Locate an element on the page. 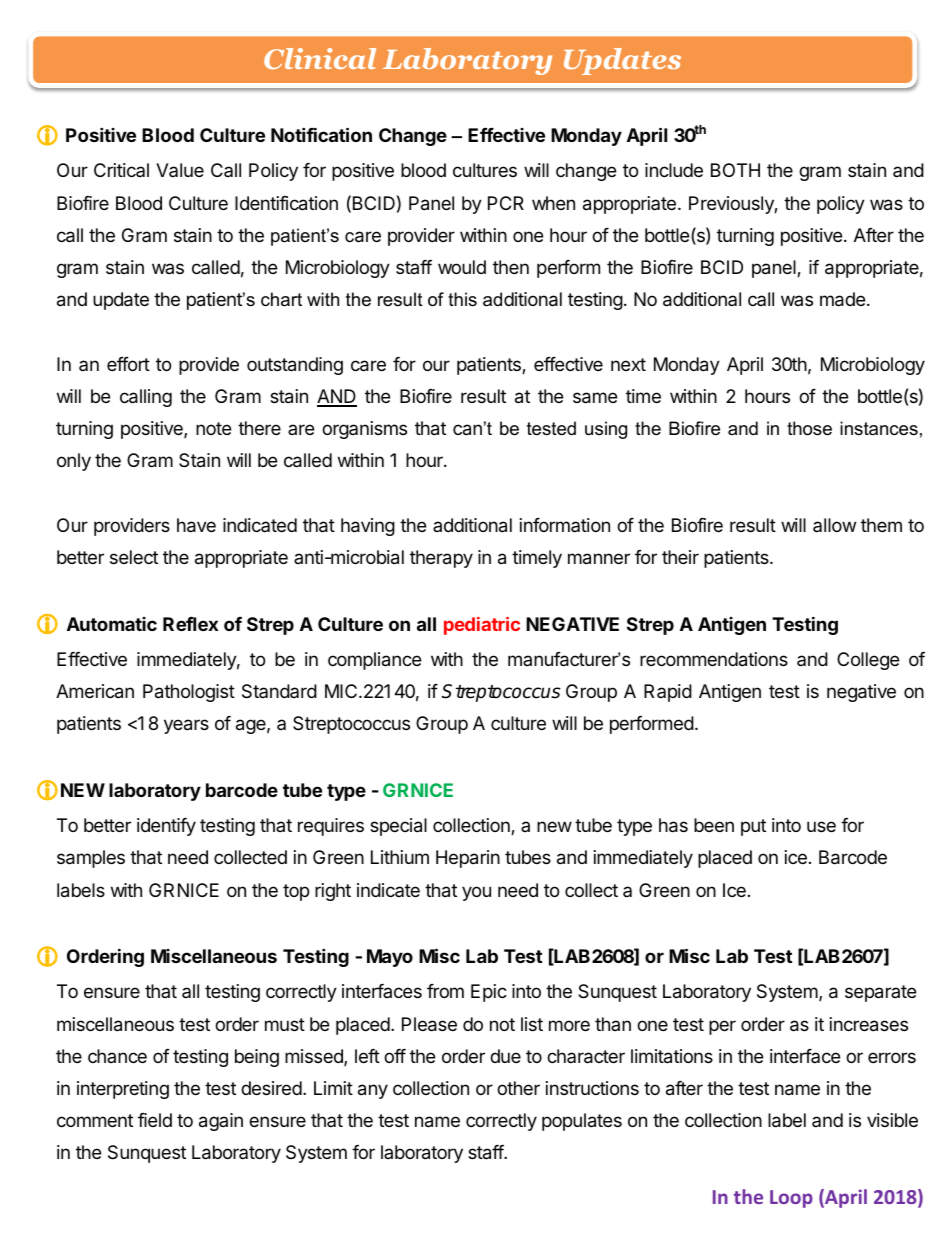 This document has width=952, height=1233. Value is located at coordinates (180, 170).
